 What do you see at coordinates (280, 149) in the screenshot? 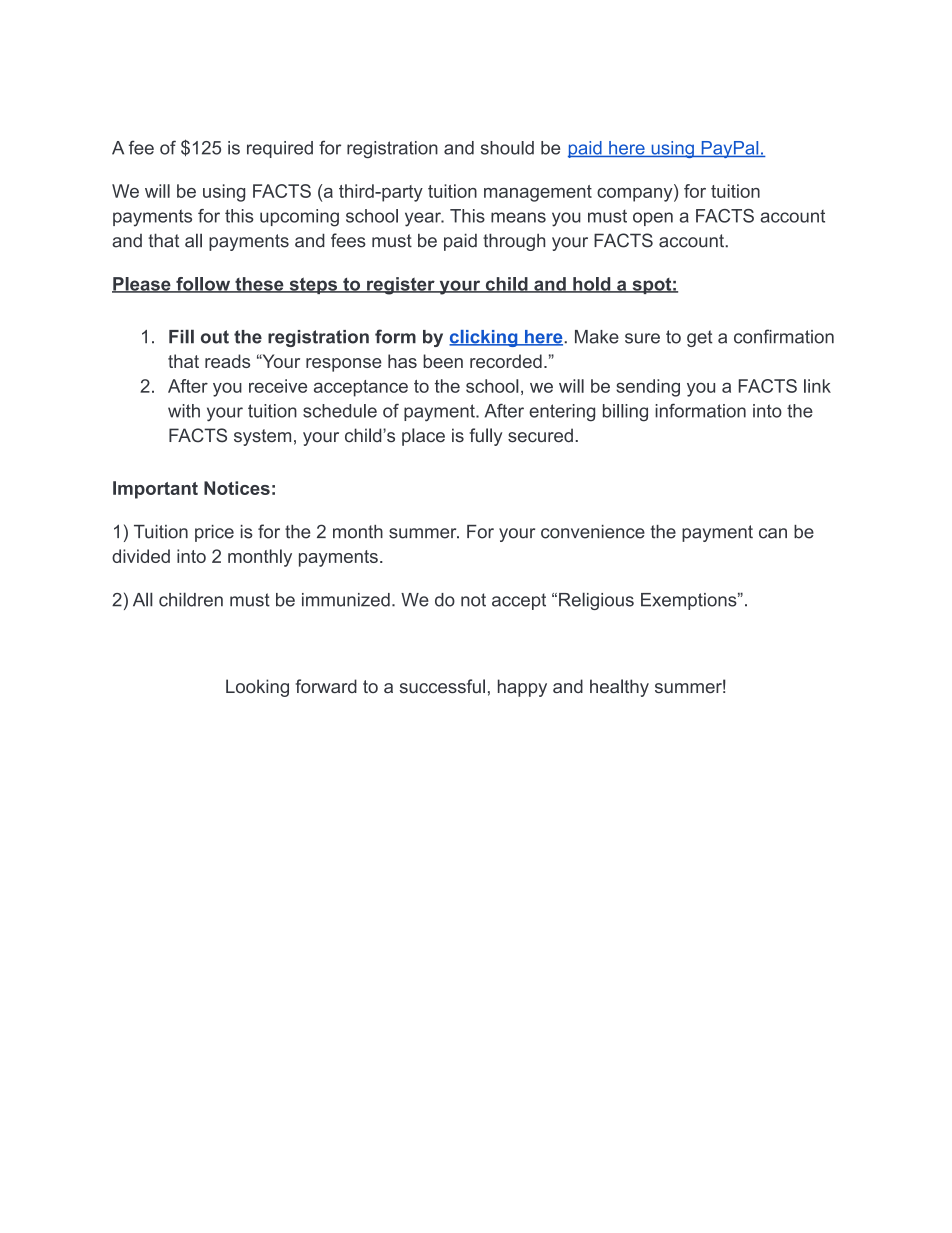
I see `required` at bounding box center [280, 149].
